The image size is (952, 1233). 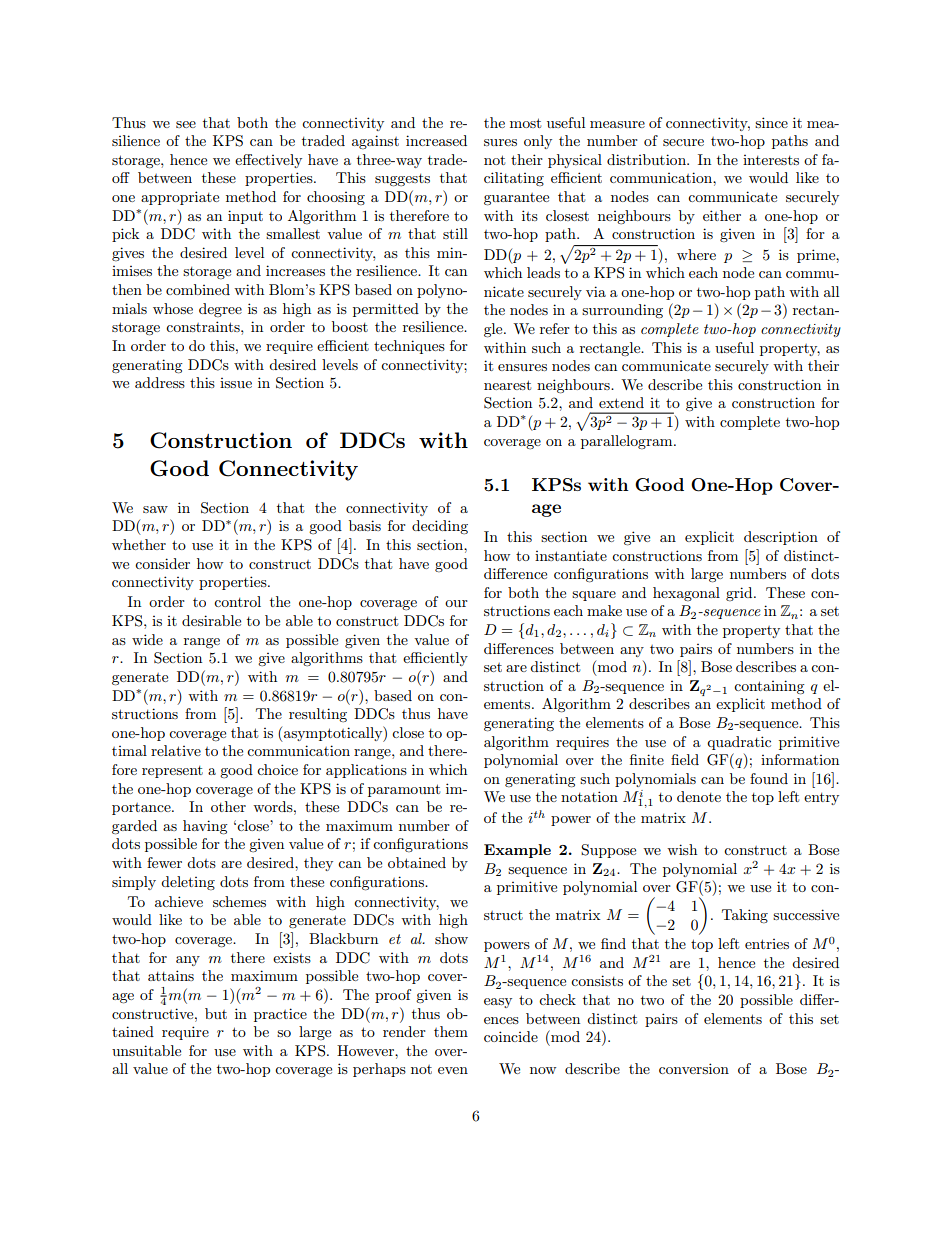 What do you see at coordinates (517, 851) in the document?
I see `Example` at bounding box center [517, 851].
